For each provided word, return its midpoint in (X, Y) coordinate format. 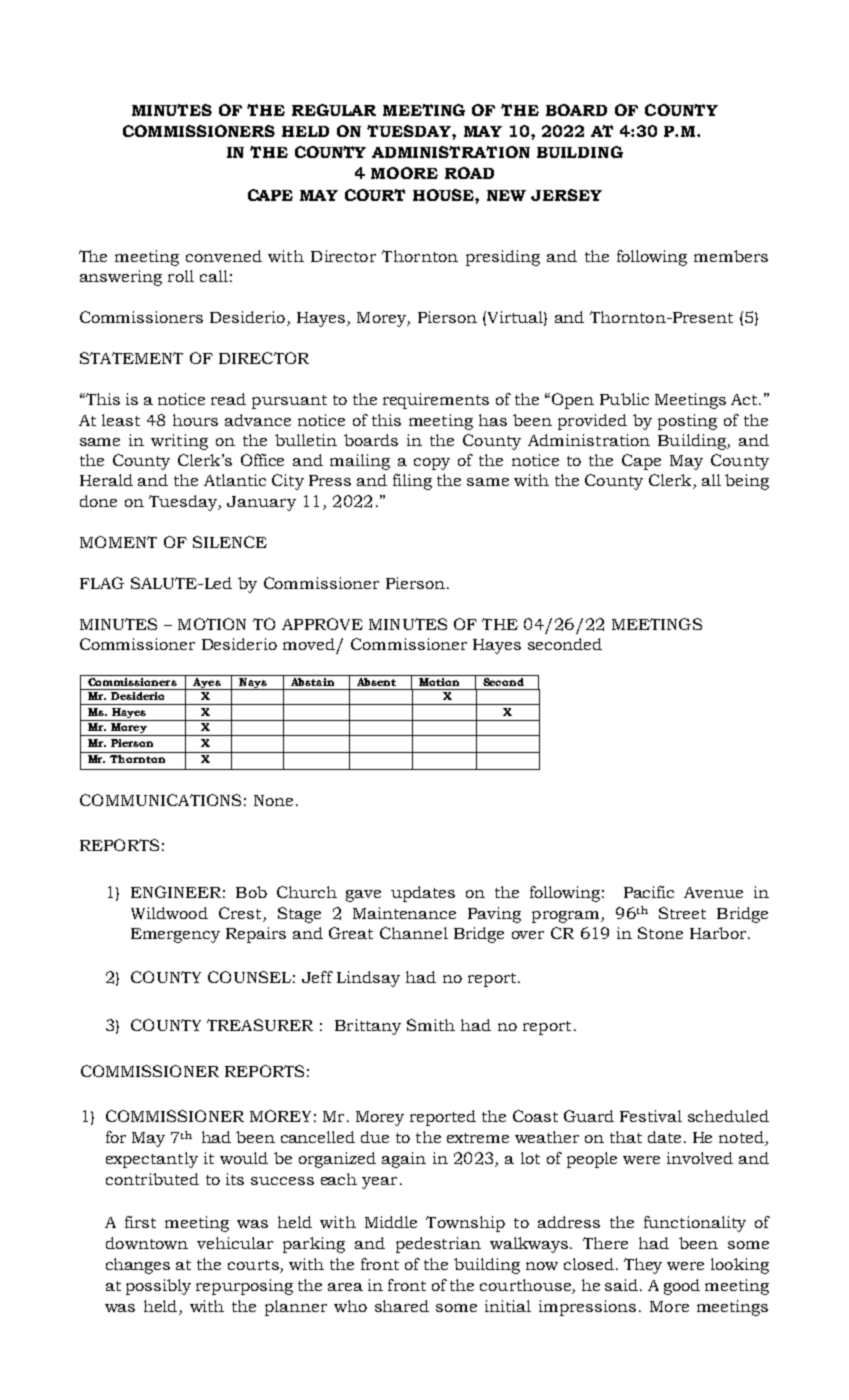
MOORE (404, 173)
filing (412, 482)
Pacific (649, 892)
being (747, 482)
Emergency (175, 935)
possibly (158, 1287)
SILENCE (230, 542)
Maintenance (404, 913)
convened (224, 256)
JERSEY (566, 195)
